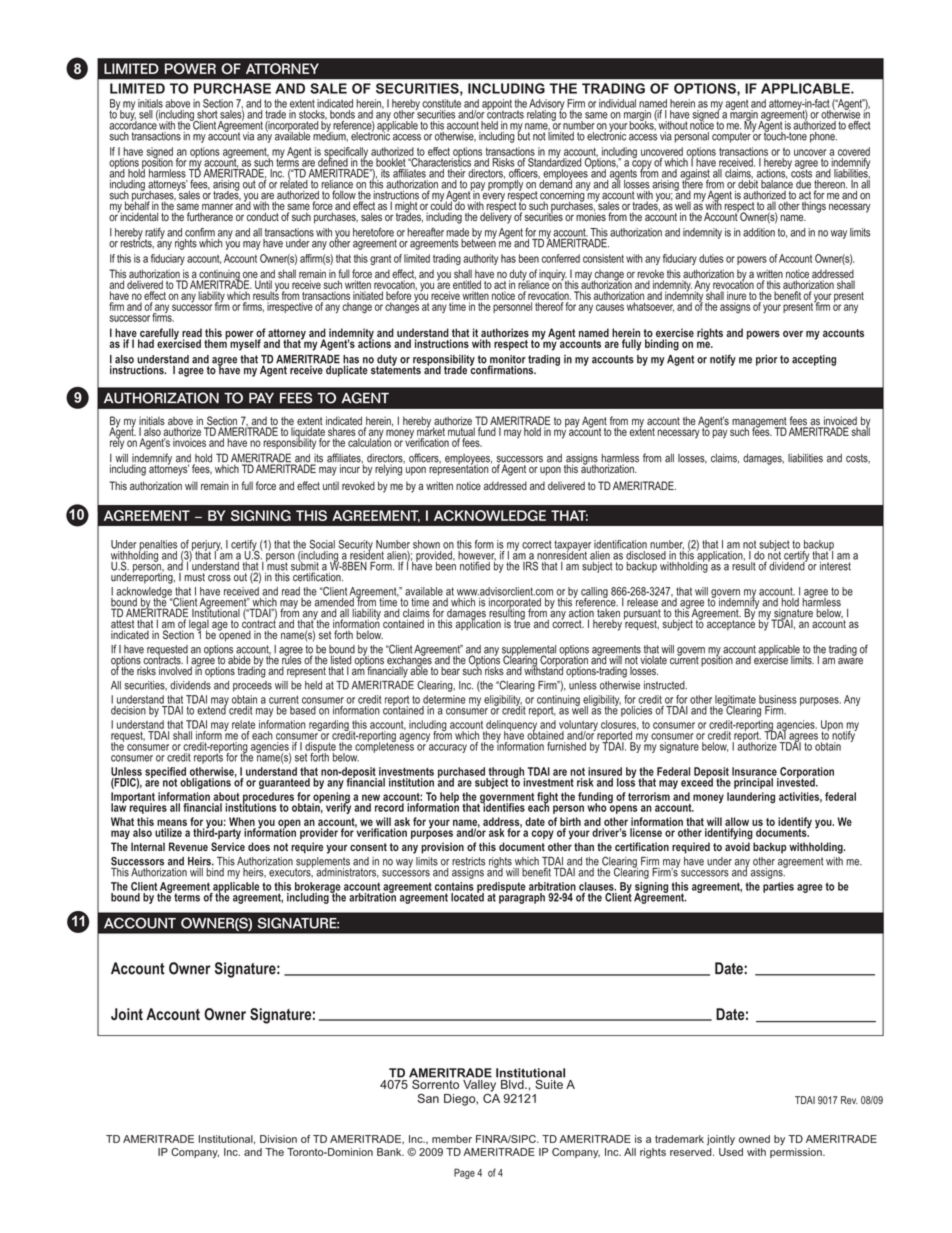 The height and width of the screenshot is (1233, 952). What do you see at coordinates (278, 1139) in the screenshot?
I see `Division` at bounding box center [278, 1139].
